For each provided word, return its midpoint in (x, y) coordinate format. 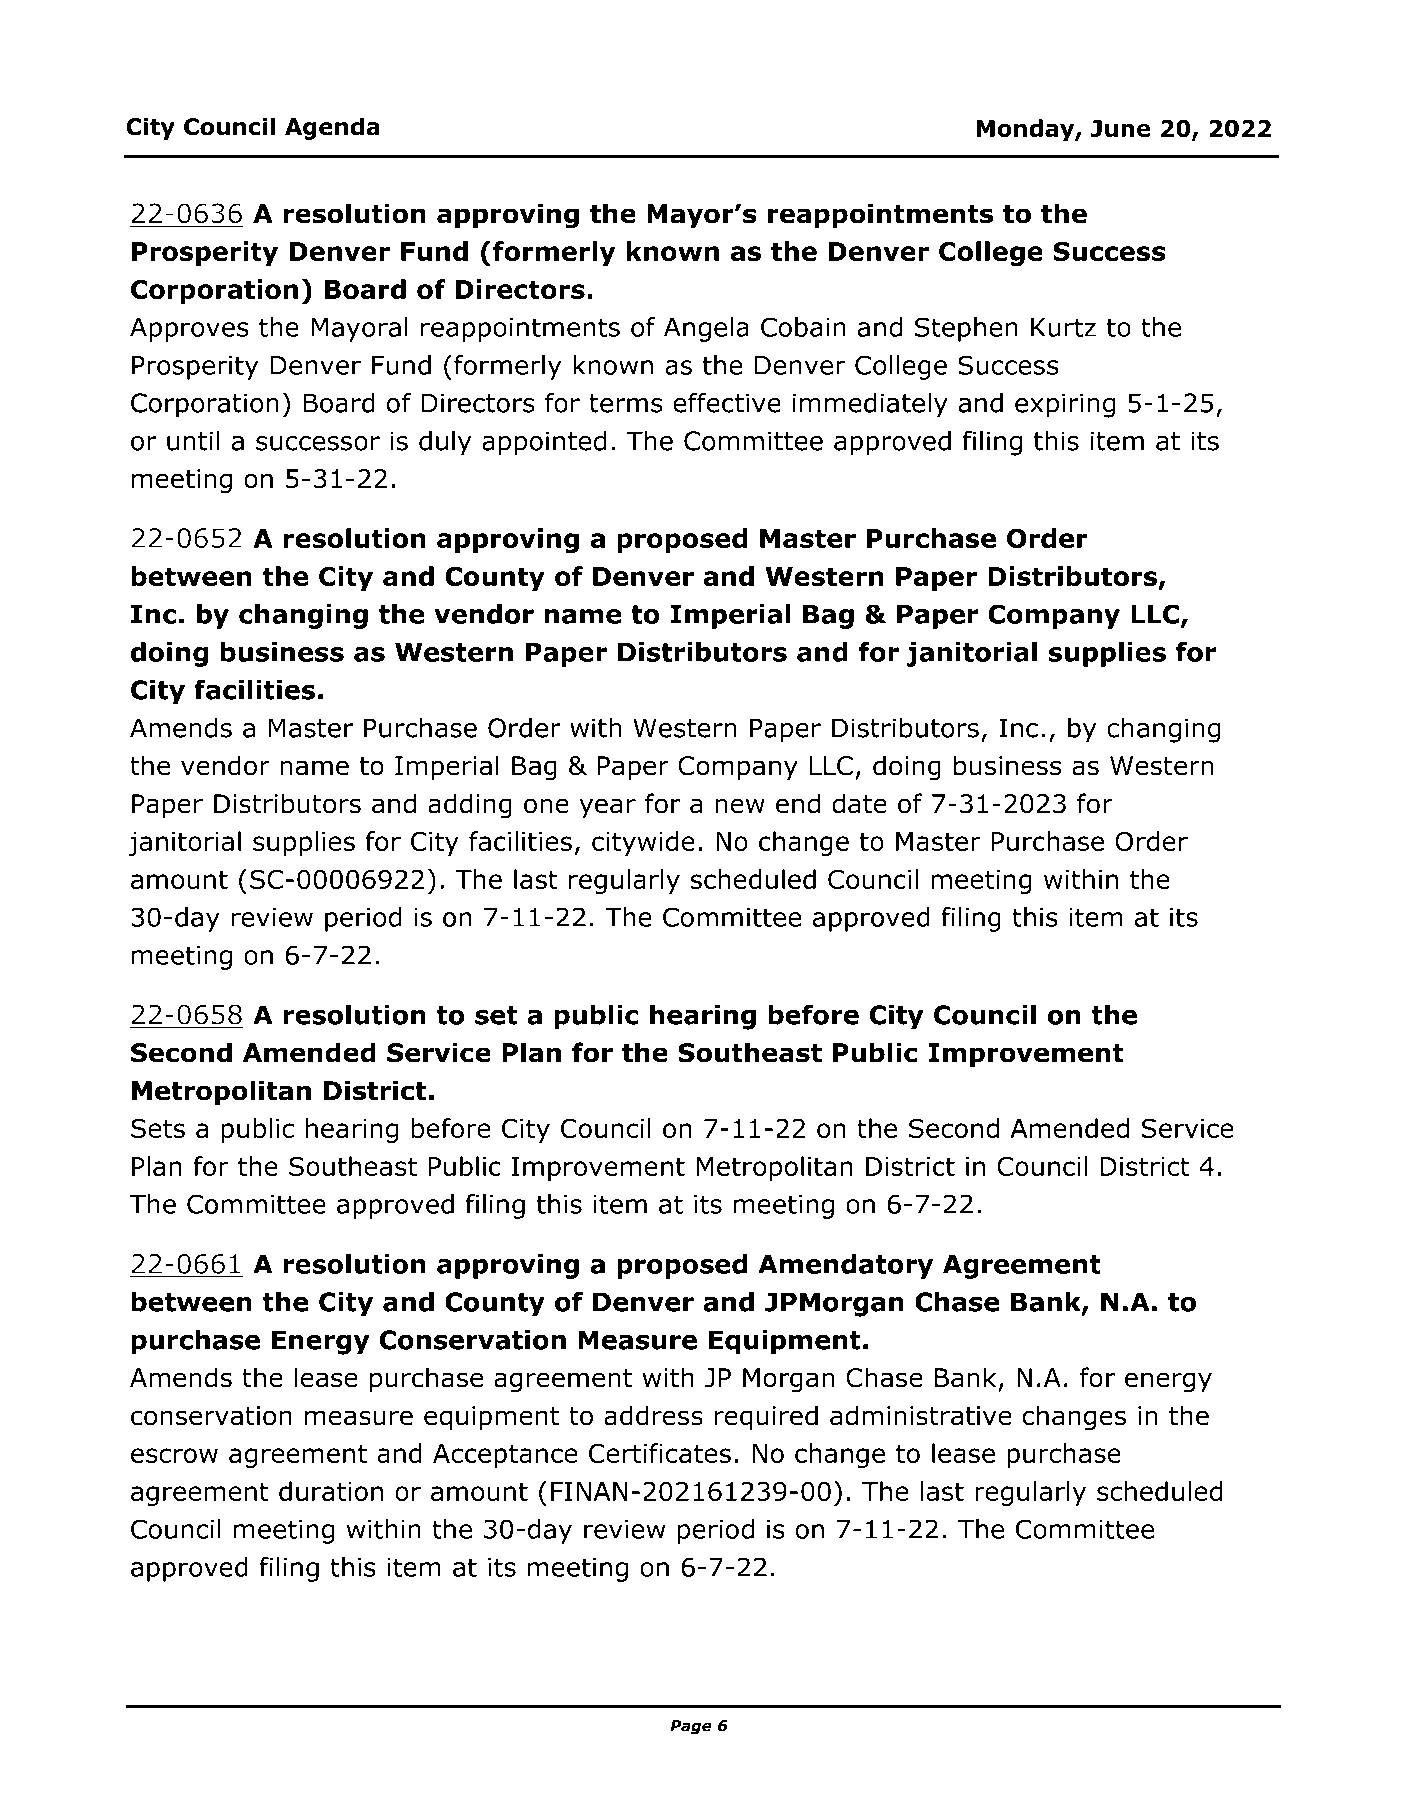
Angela (706, 329)
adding (470, 806)
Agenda (332, 128)
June (1121, 128)
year (607, 808)
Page (691, 1727)
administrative (921, 1415)
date (859, 803)
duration (331, 1491)
